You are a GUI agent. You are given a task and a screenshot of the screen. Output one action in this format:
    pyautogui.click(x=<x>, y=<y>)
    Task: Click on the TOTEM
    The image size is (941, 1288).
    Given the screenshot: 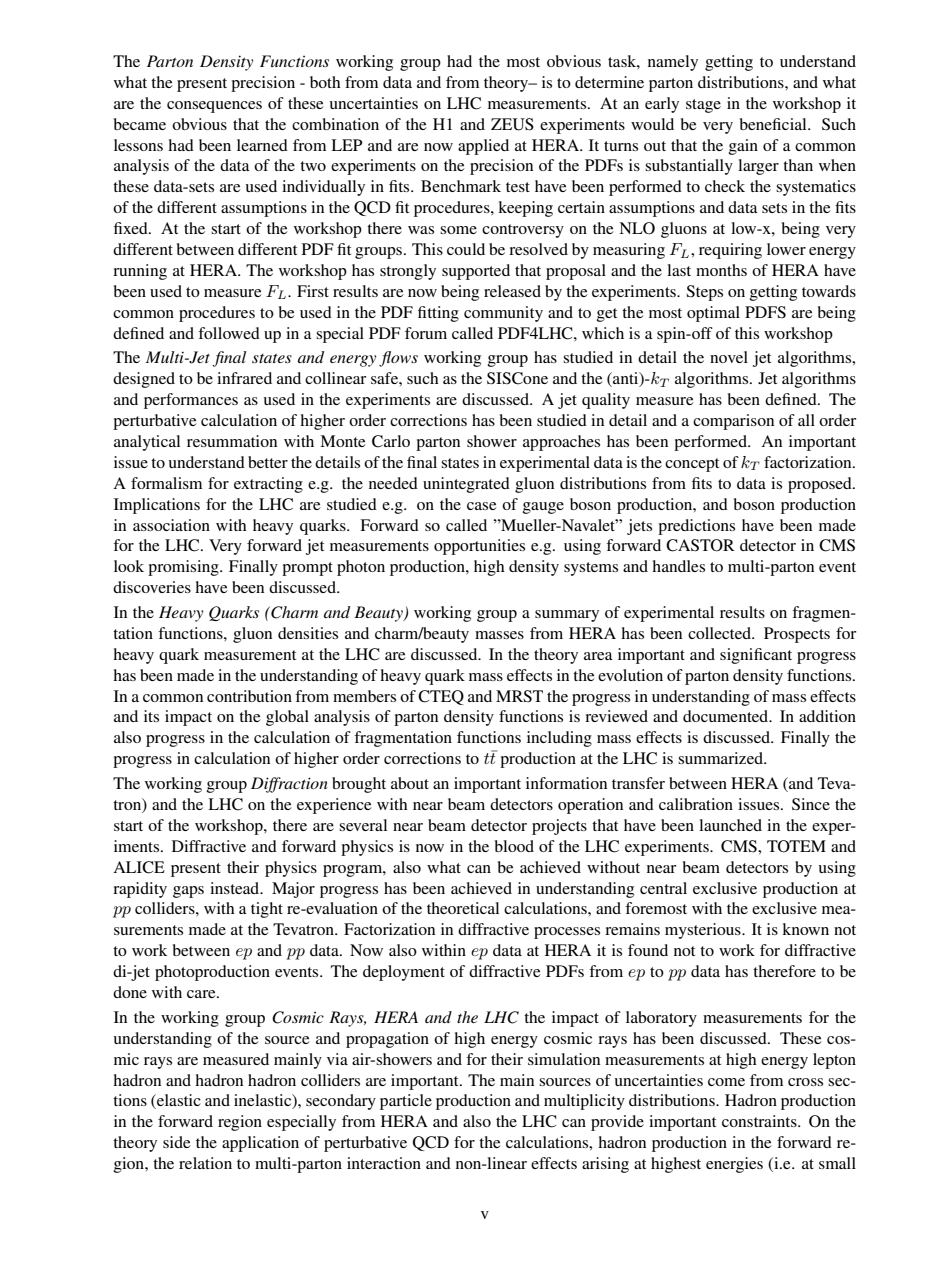 What is the action you would take?
    pyautogui.click(x=796, y=846)
